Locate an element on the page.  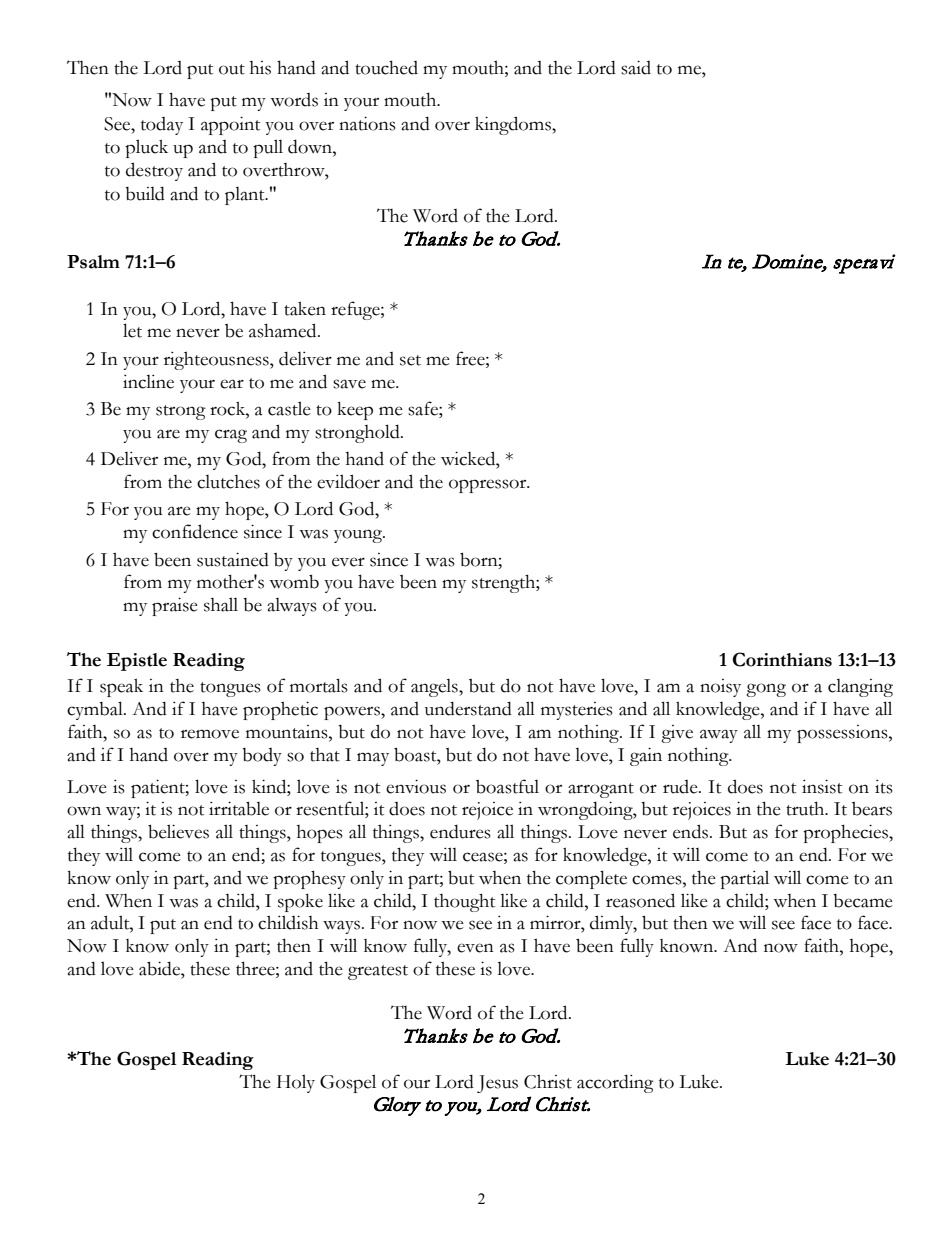
believes is located at coordinates (178, 831).
